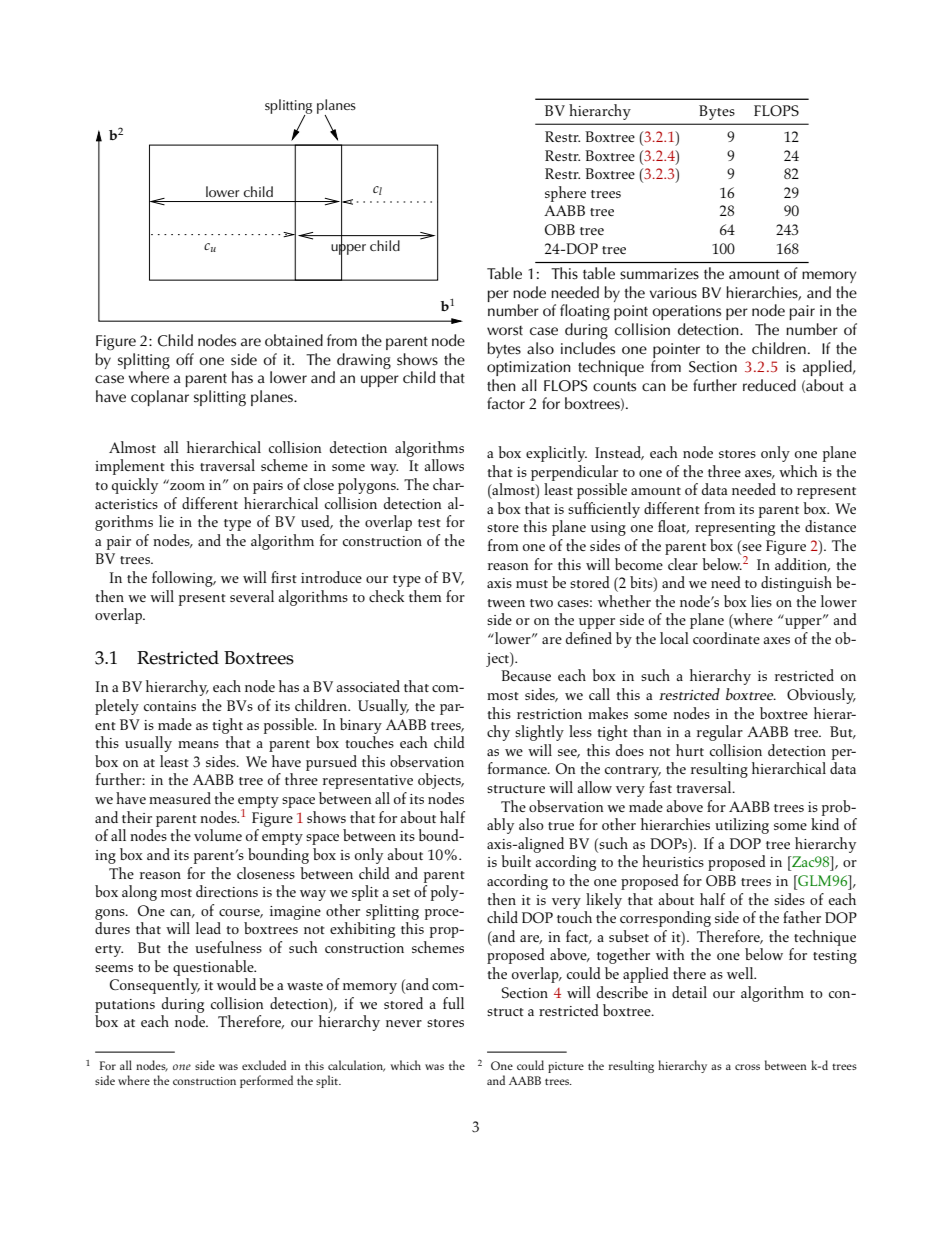 Image resolution: width=952 pixels, height=1233 pixels. Describe the element at coordinates (294, 340) in the document. I see `obtained` at that location.
